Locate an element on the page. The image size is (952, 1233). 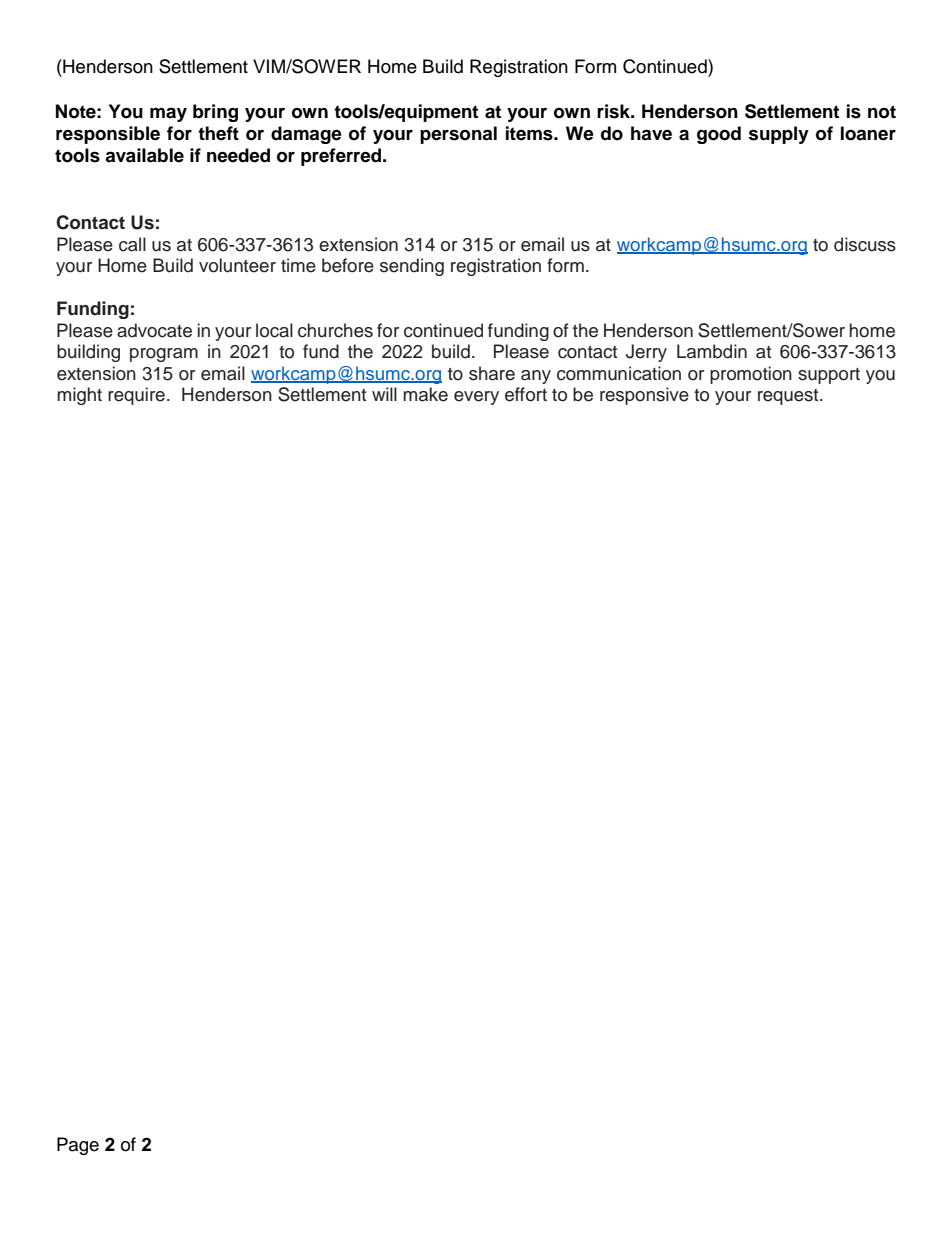
request is located at coordinates (789, 397).
